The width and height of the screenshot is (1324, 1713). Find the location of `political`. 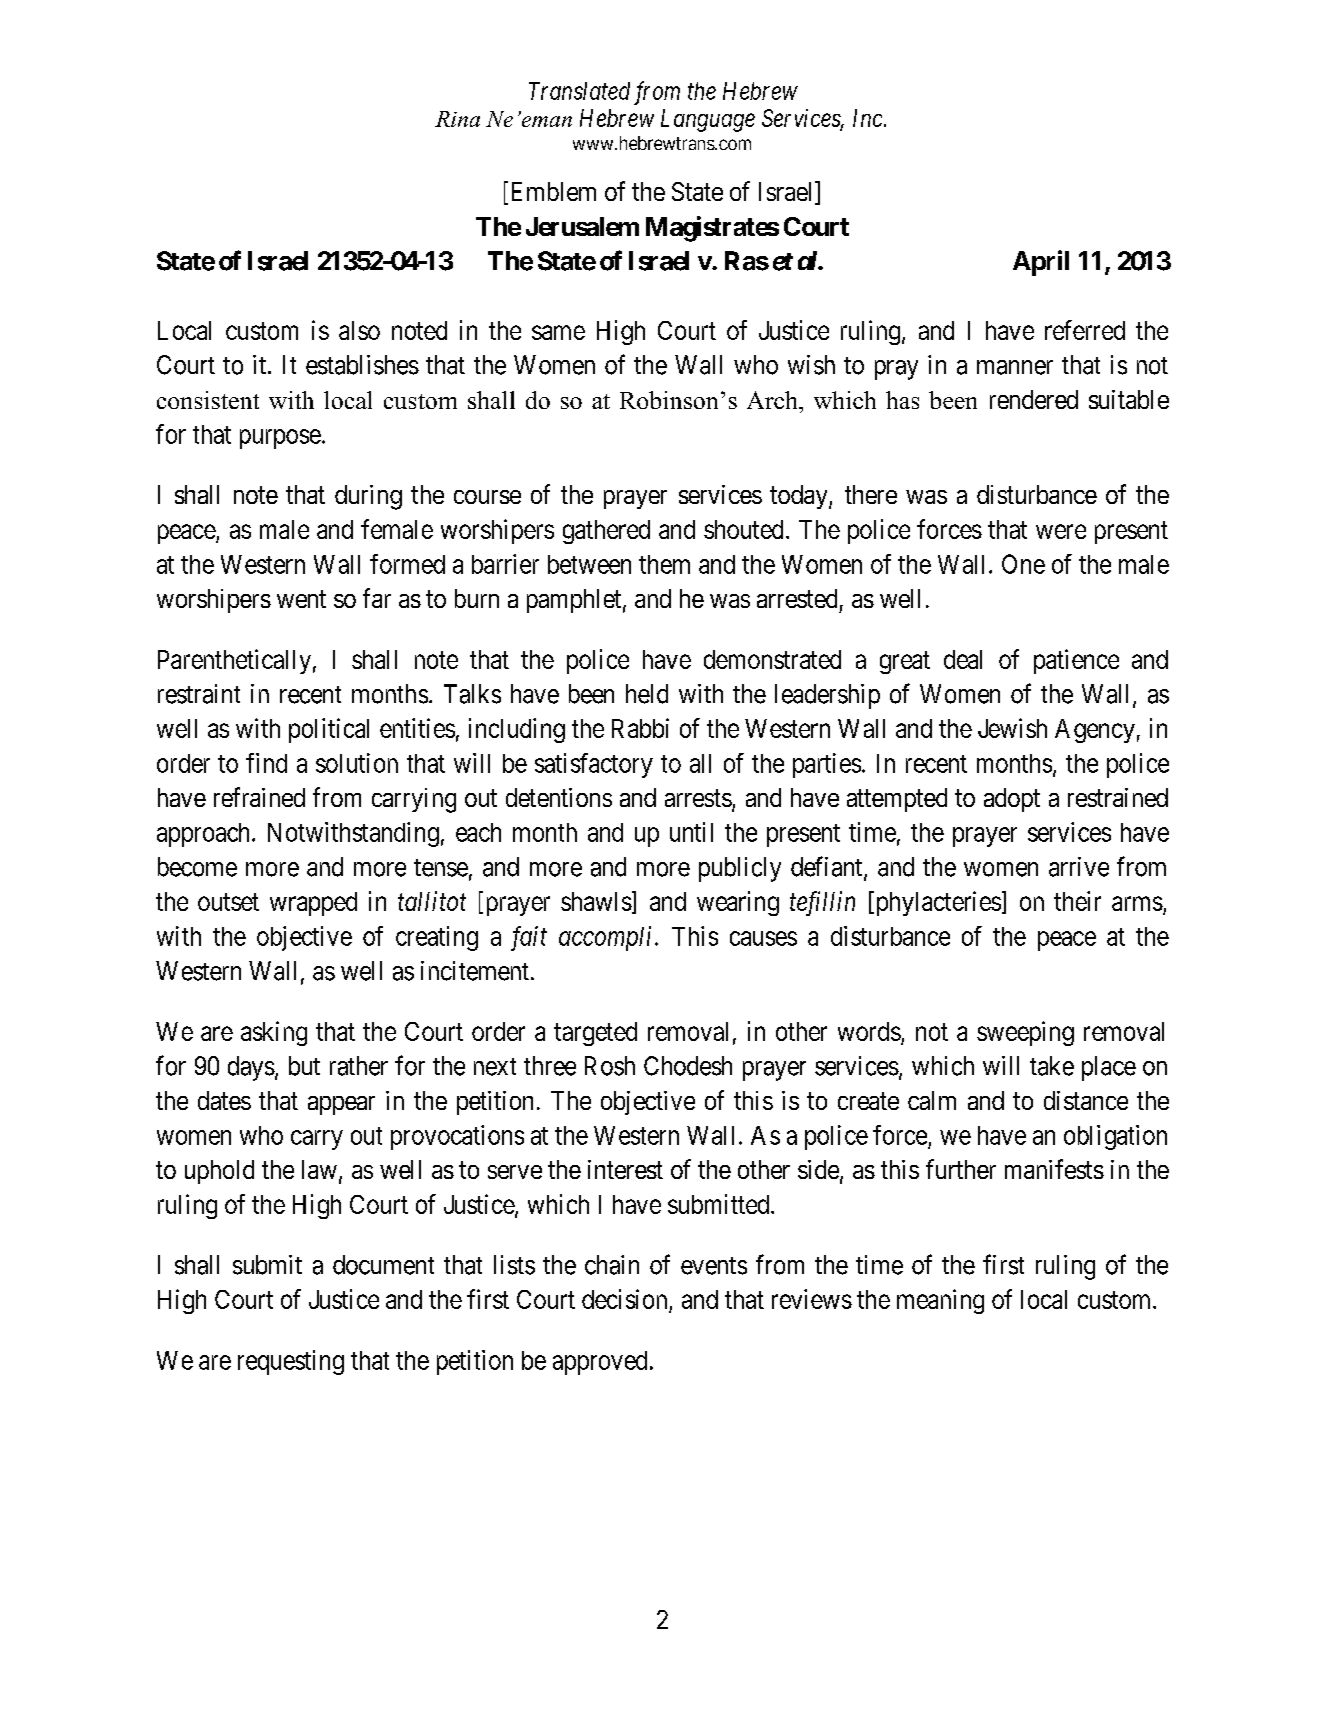

political is located at coordinates (329, 730).
